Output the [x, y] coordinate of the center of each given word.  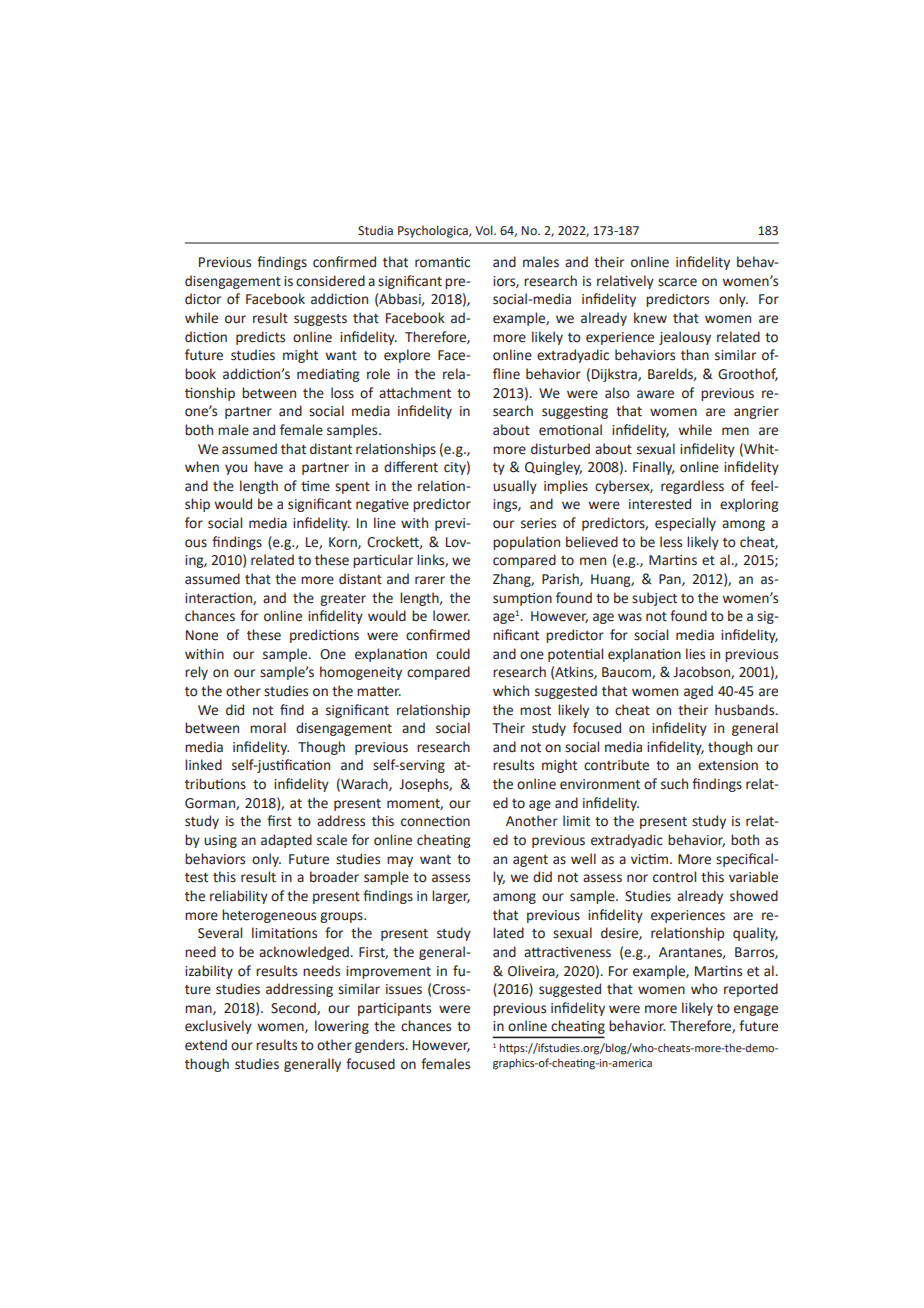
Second [294, 1008]
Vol [485, 230]
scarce [677, 282]
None [202, 635]
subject [654, 599]
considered [330, 281]
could [453, 654]
